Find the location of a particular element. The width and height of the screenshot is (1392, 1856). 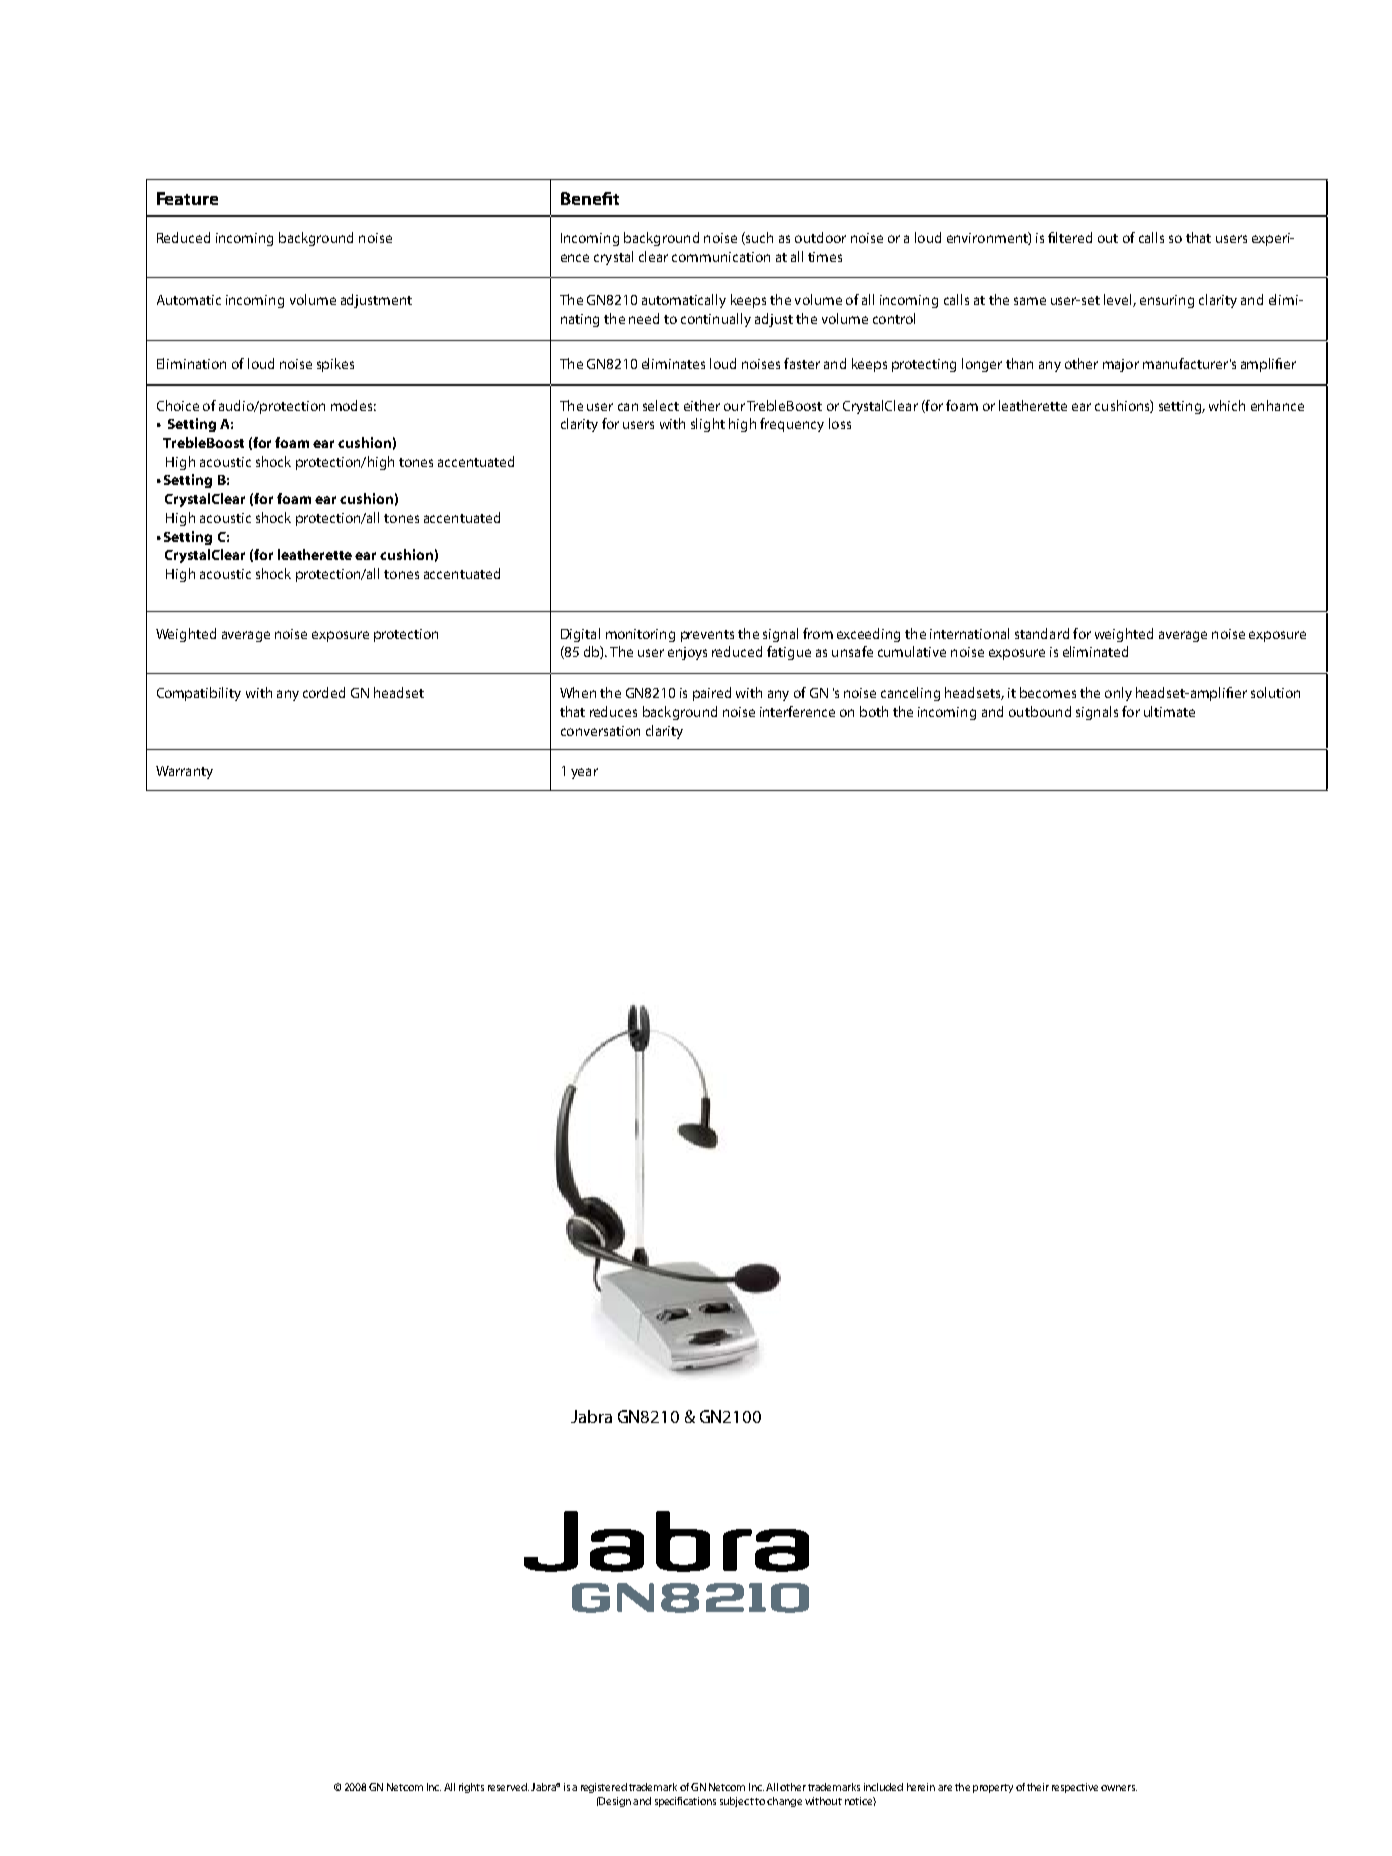

Warranty is located at coordinates (184, 772).
